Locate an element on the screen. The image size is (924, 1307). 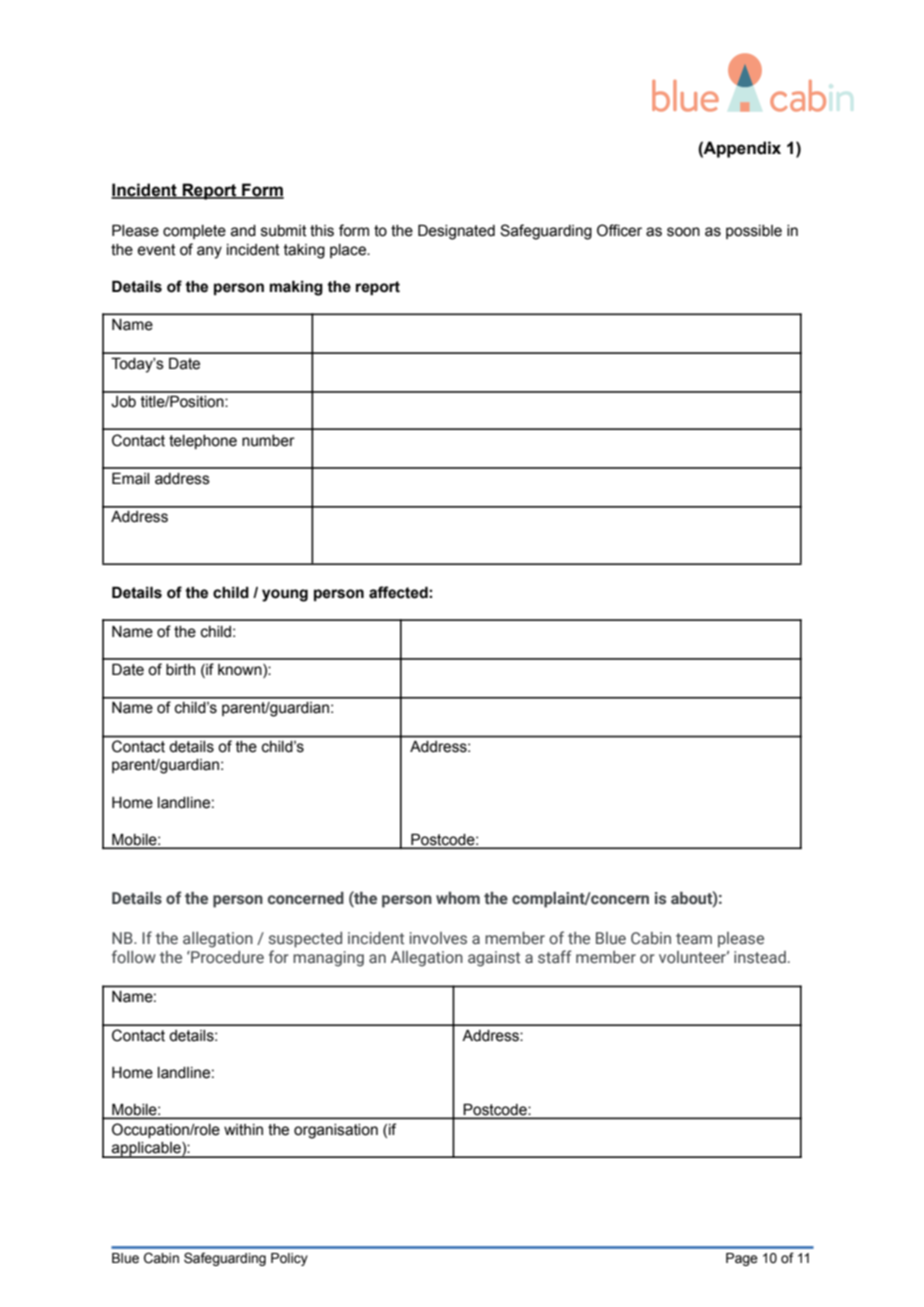
birth is located at coordinates (180, 670).
